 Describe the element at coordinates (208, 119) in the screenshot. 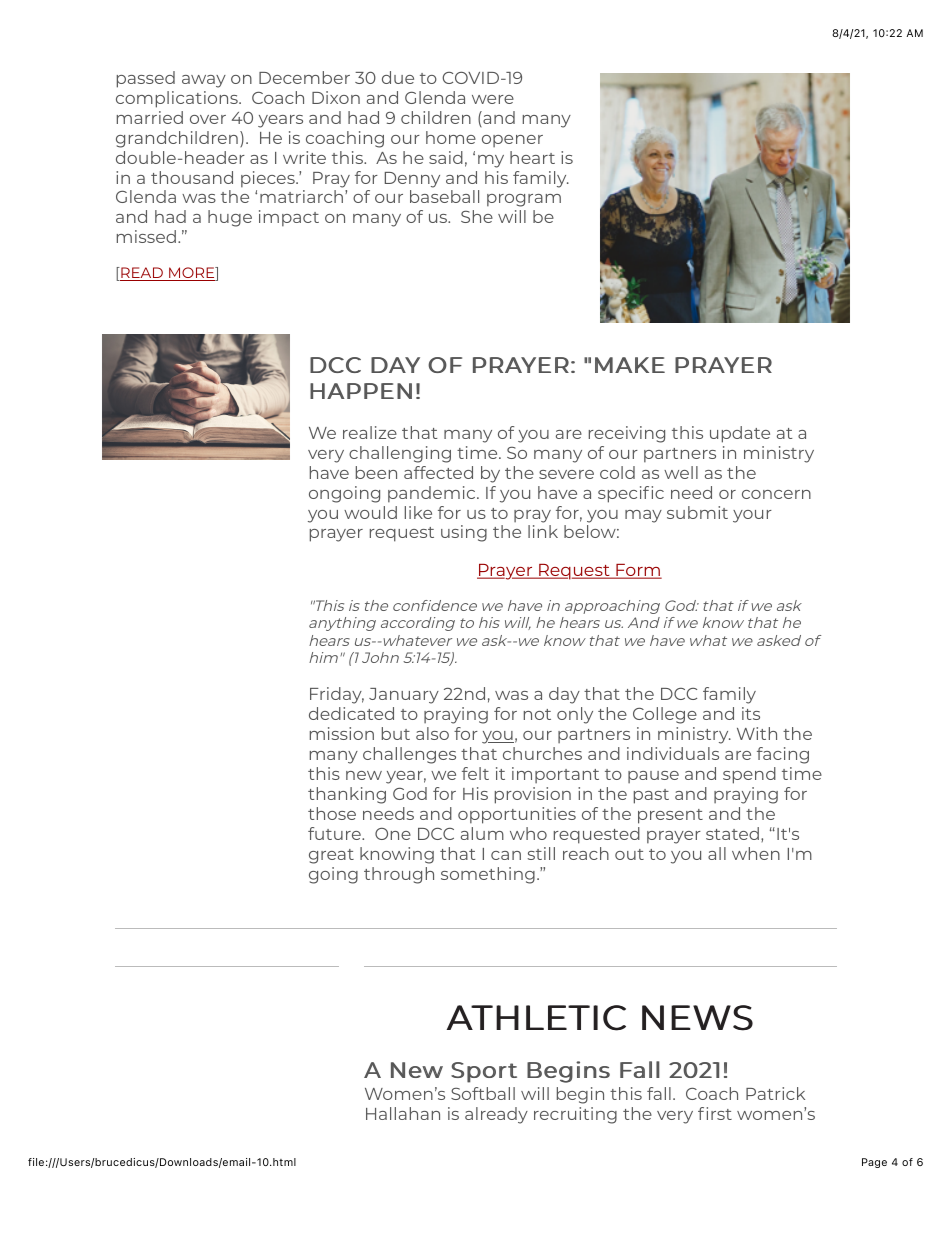

I see `over` at that location.
